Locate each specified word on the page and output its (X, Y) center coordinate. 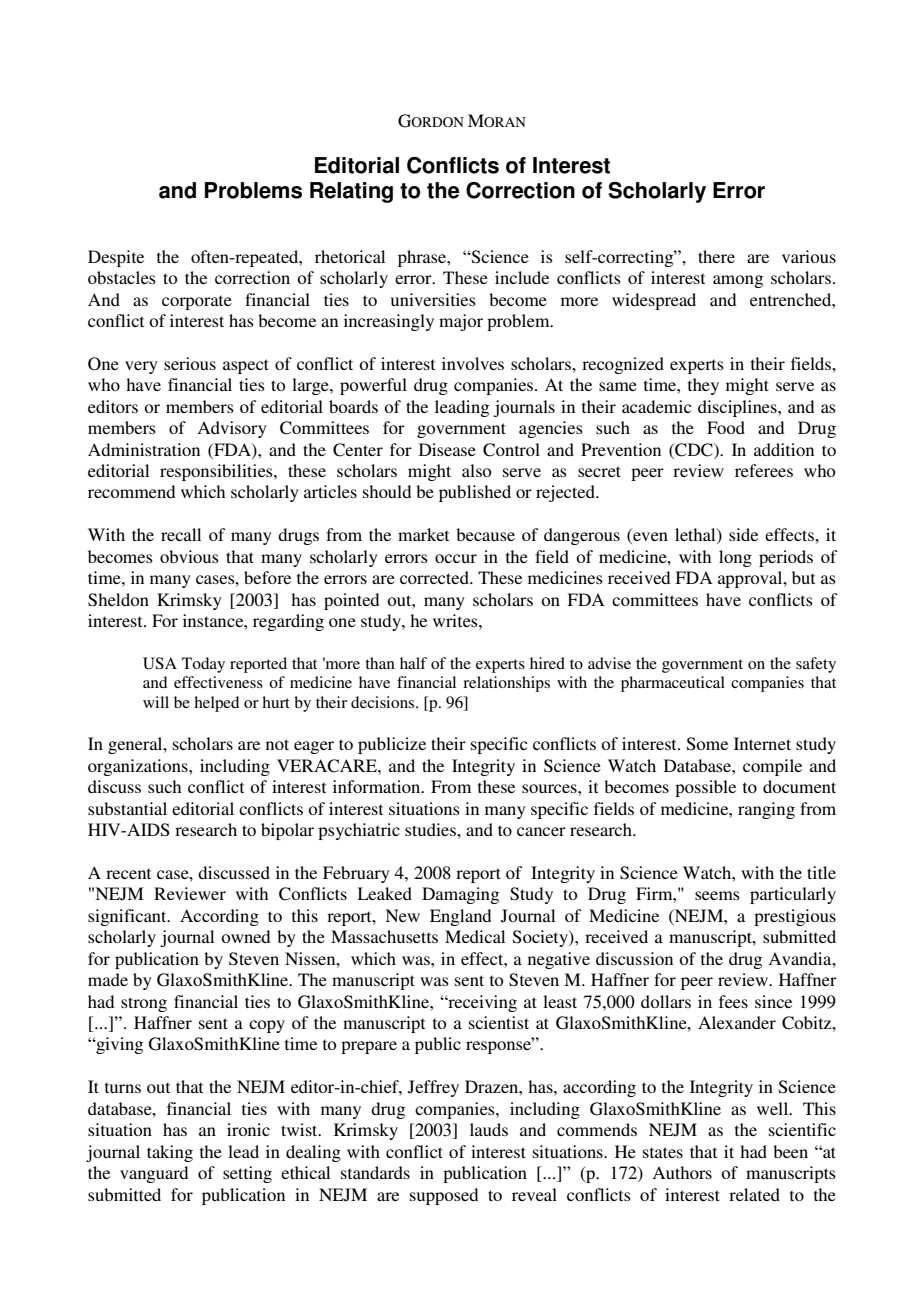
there (716, 256)
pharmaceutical (673, 684)
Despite (116, 258)
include (522, 277)
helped (216, 704)
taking (170, 1153)
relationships (506, 684)
